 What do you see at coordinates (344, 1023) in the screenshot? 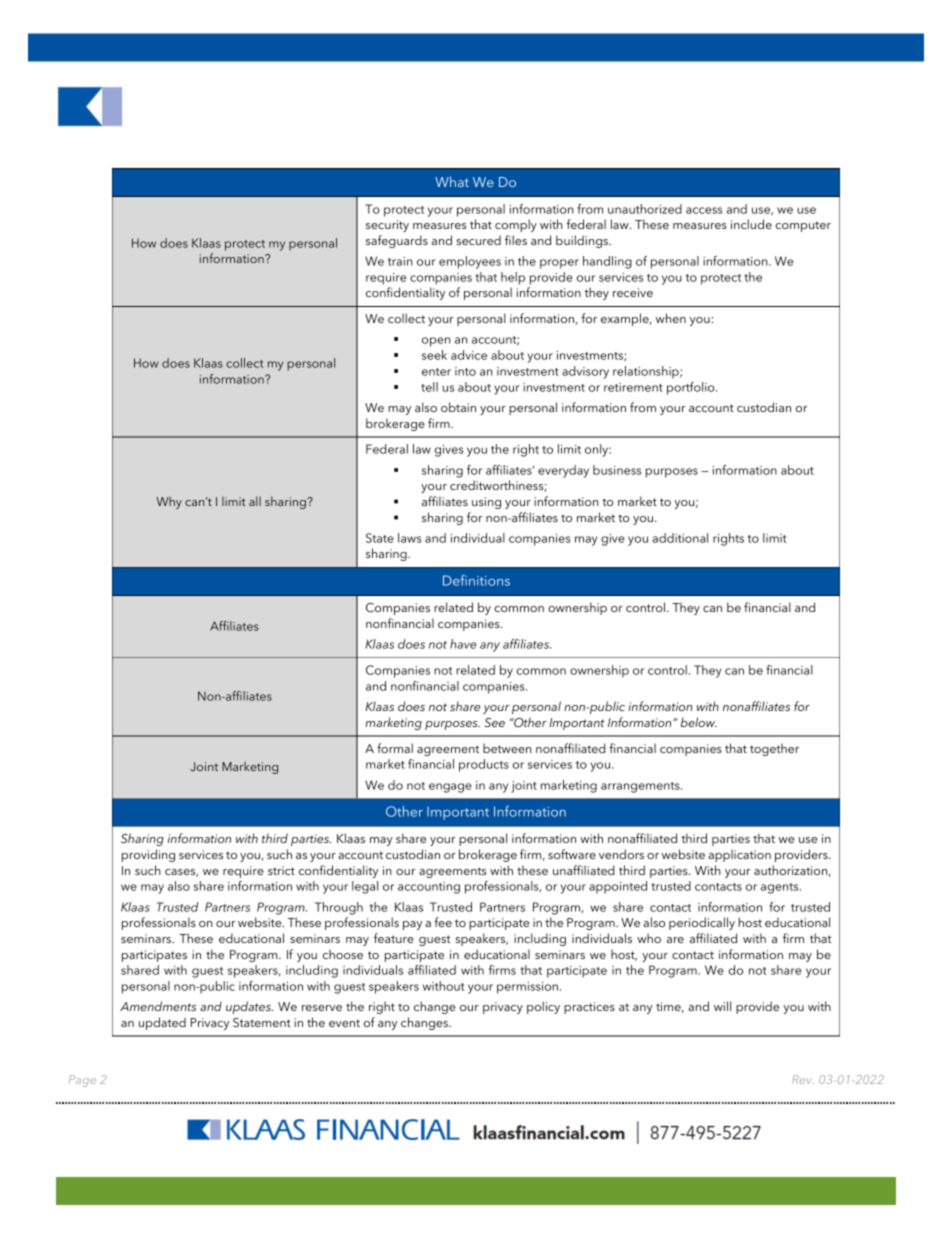
I see `event` at bounding box center [344, 1023].
